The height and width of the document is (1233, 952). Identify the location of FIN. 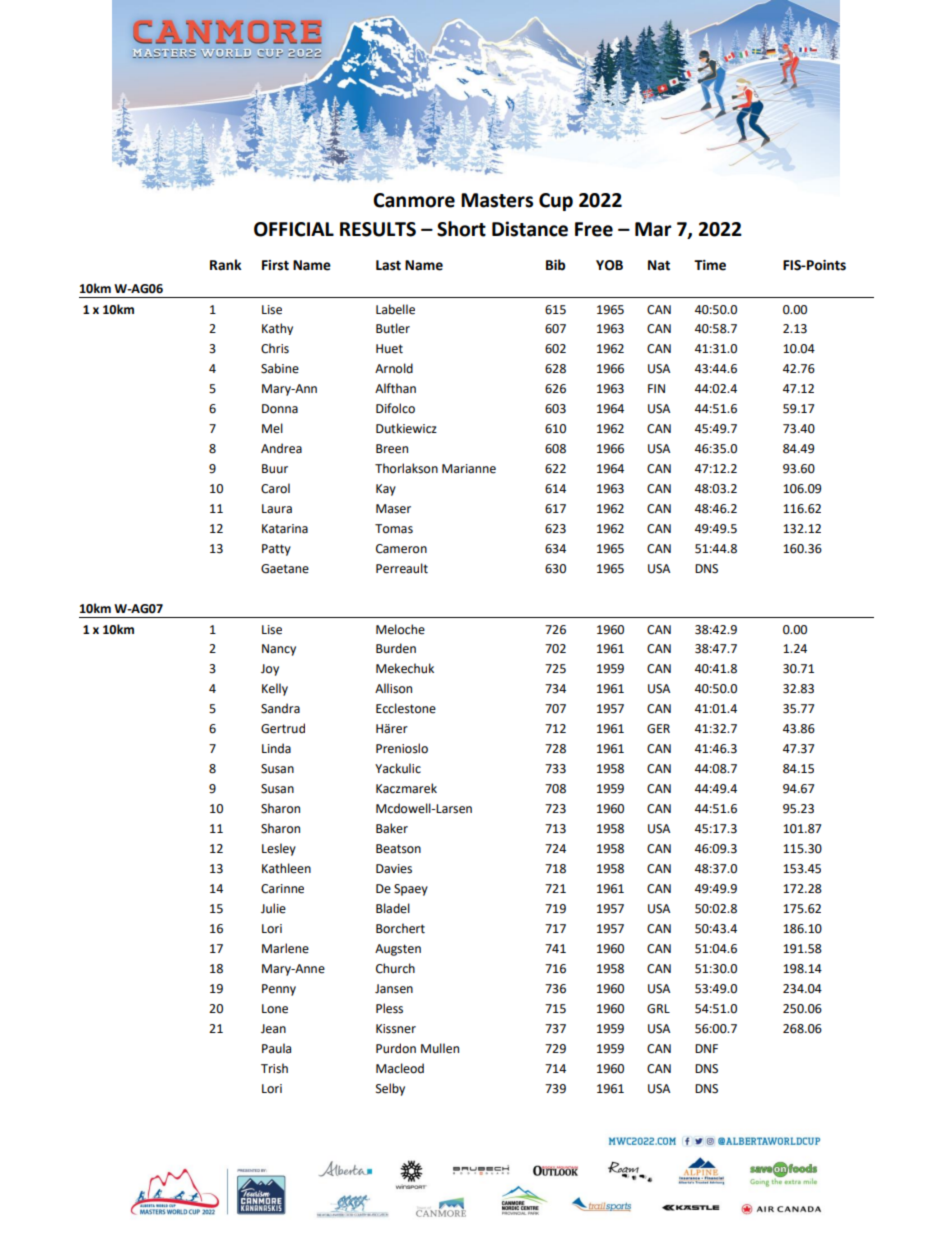
(656, 388).
